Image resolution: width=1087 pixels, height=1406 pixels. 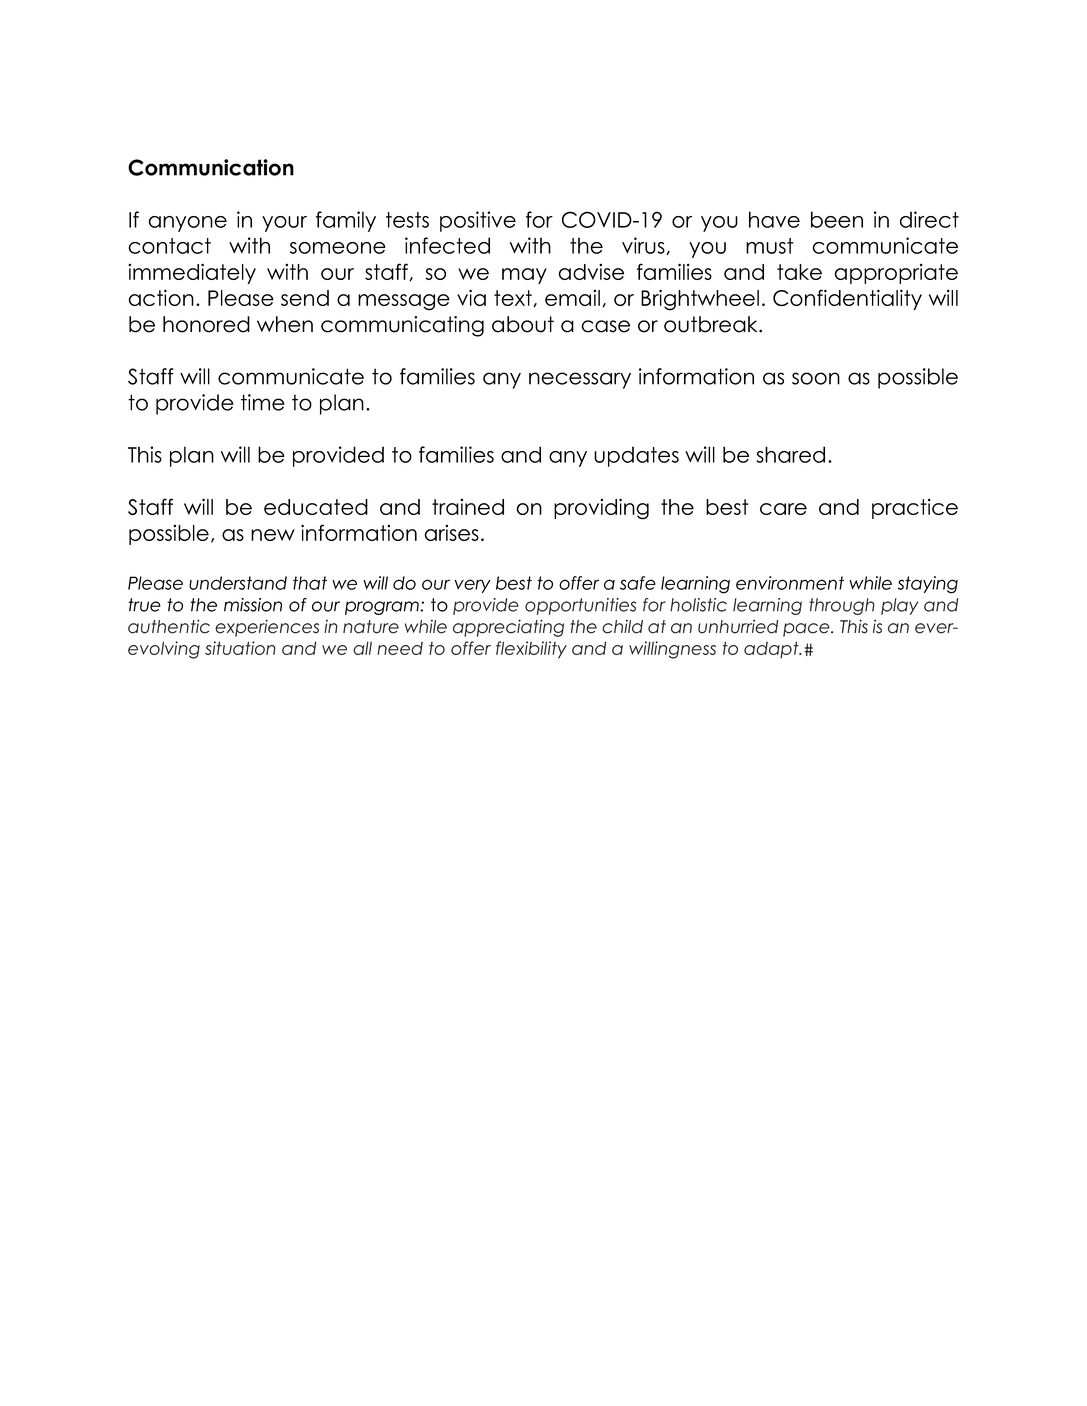 I want to click on Communication, so click(x=211, y=167).
